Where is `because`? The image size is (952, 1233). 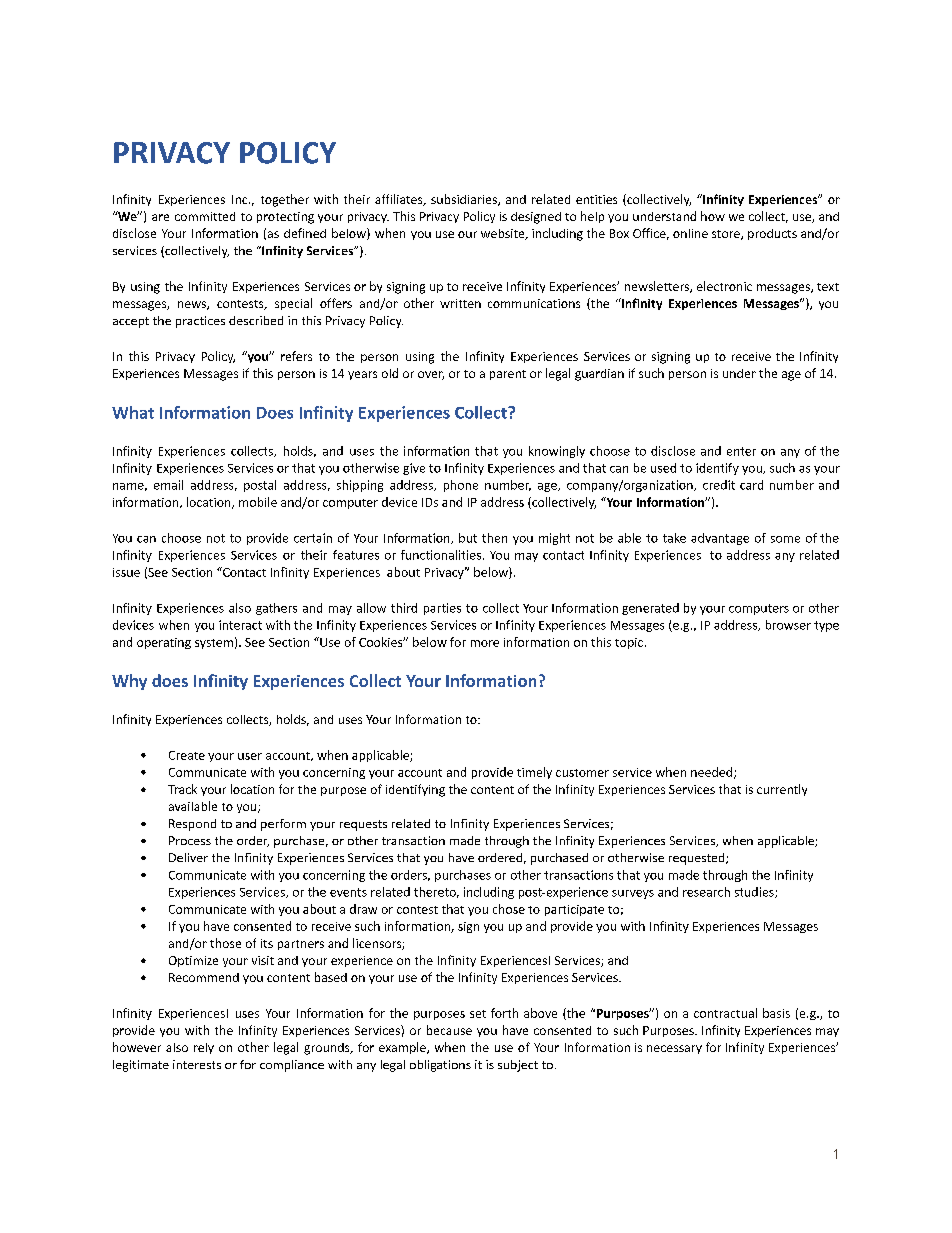 because is located at coordinates (449, 1030).
